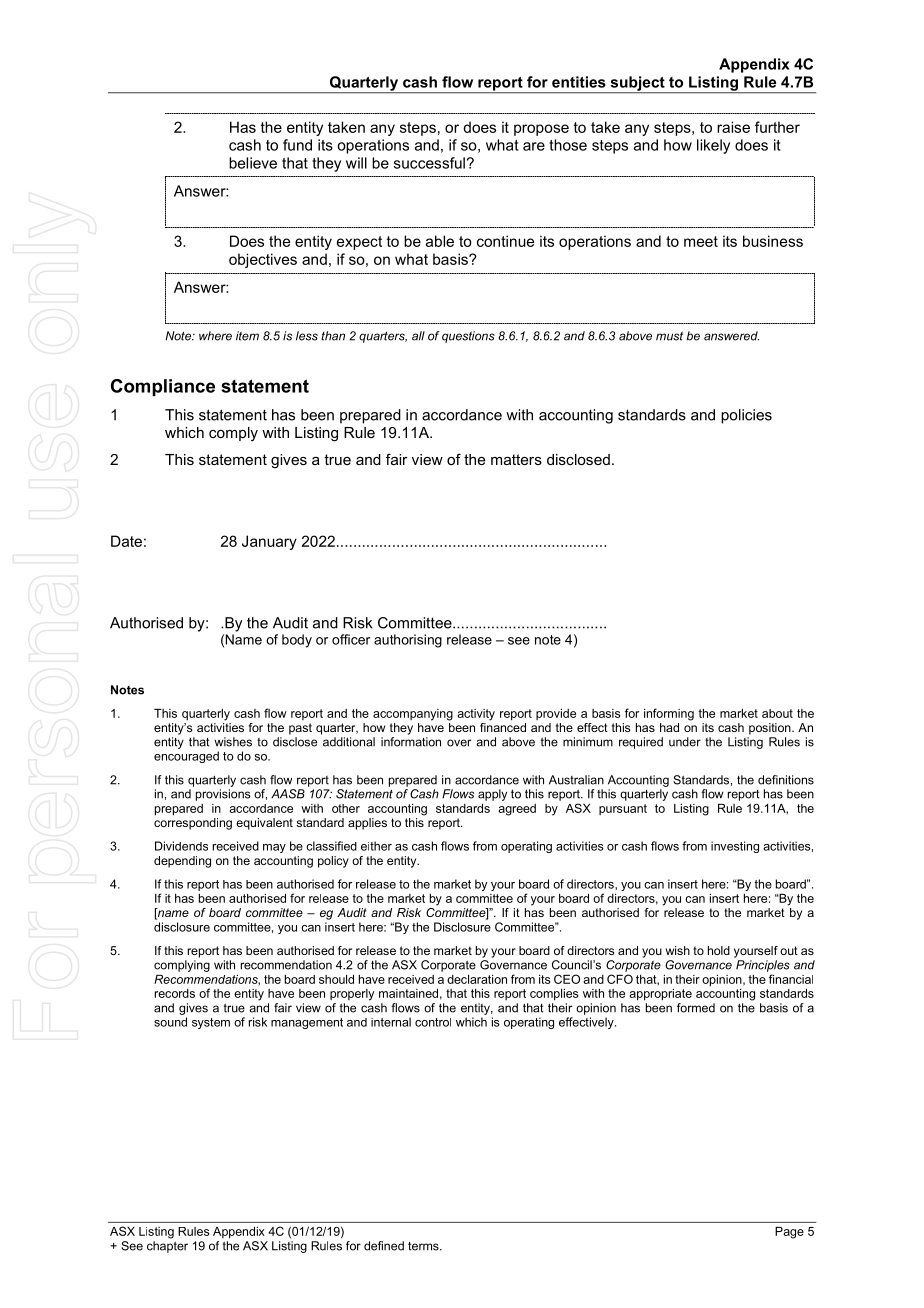 The image size is (924, 1308). What do you see at coordinates (269, 542) in the image?
I see `January` at bounding box center [269, 542].
